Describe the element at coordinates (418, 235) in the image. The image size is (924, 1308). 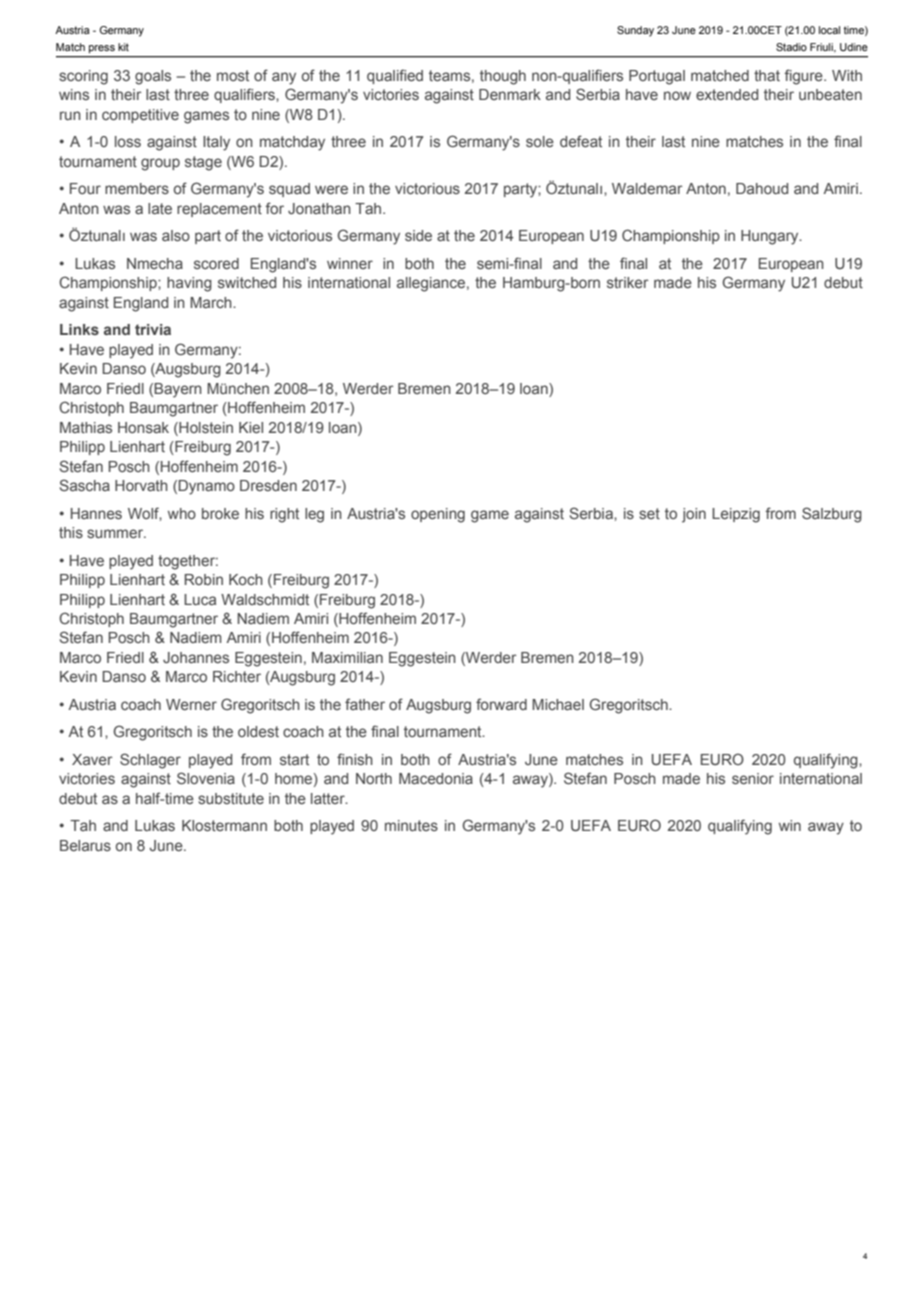
I see `side` at that location.
